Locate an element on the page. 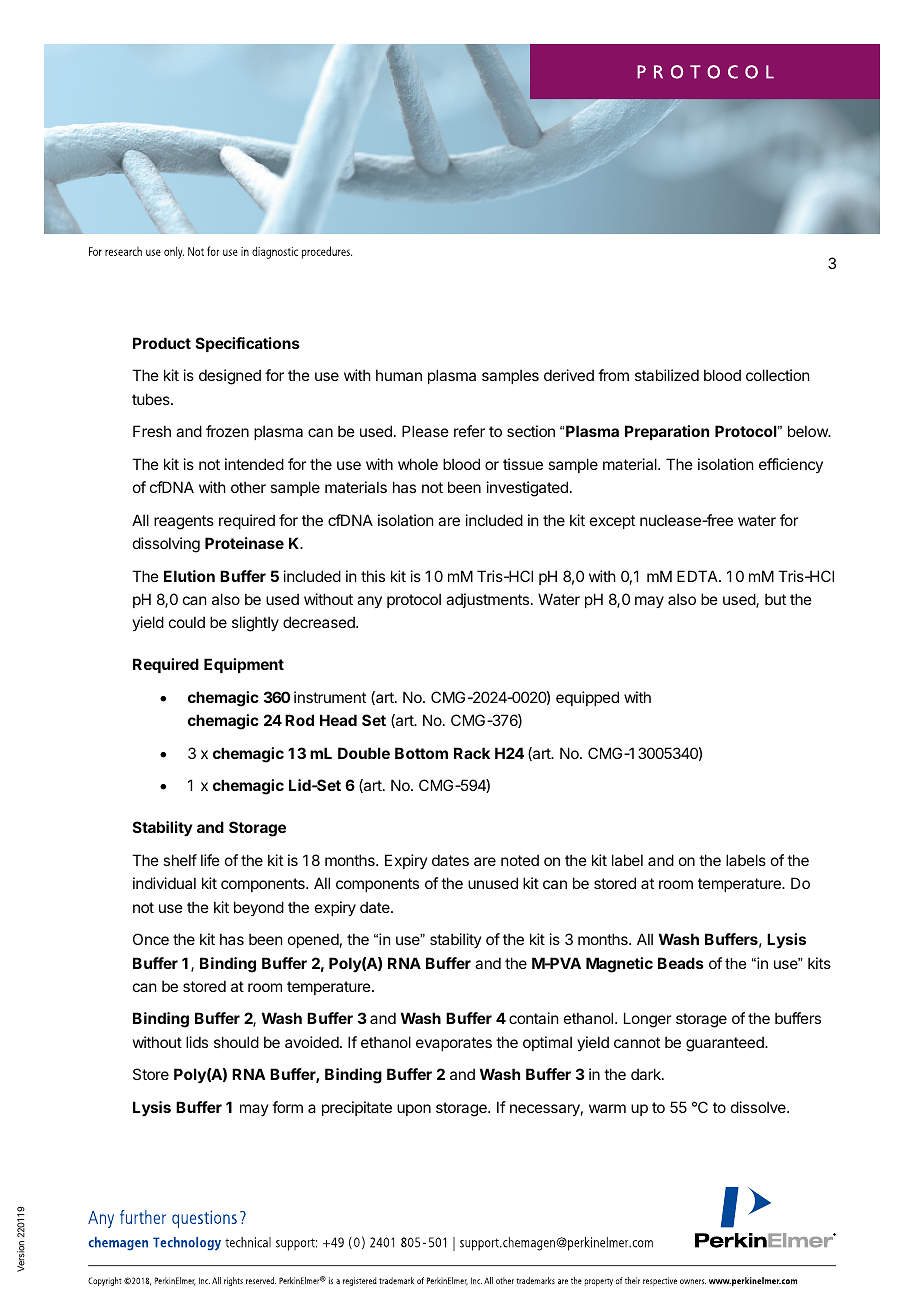 The image size is (924, 1308). noted is located at coordinates (520, 860).
